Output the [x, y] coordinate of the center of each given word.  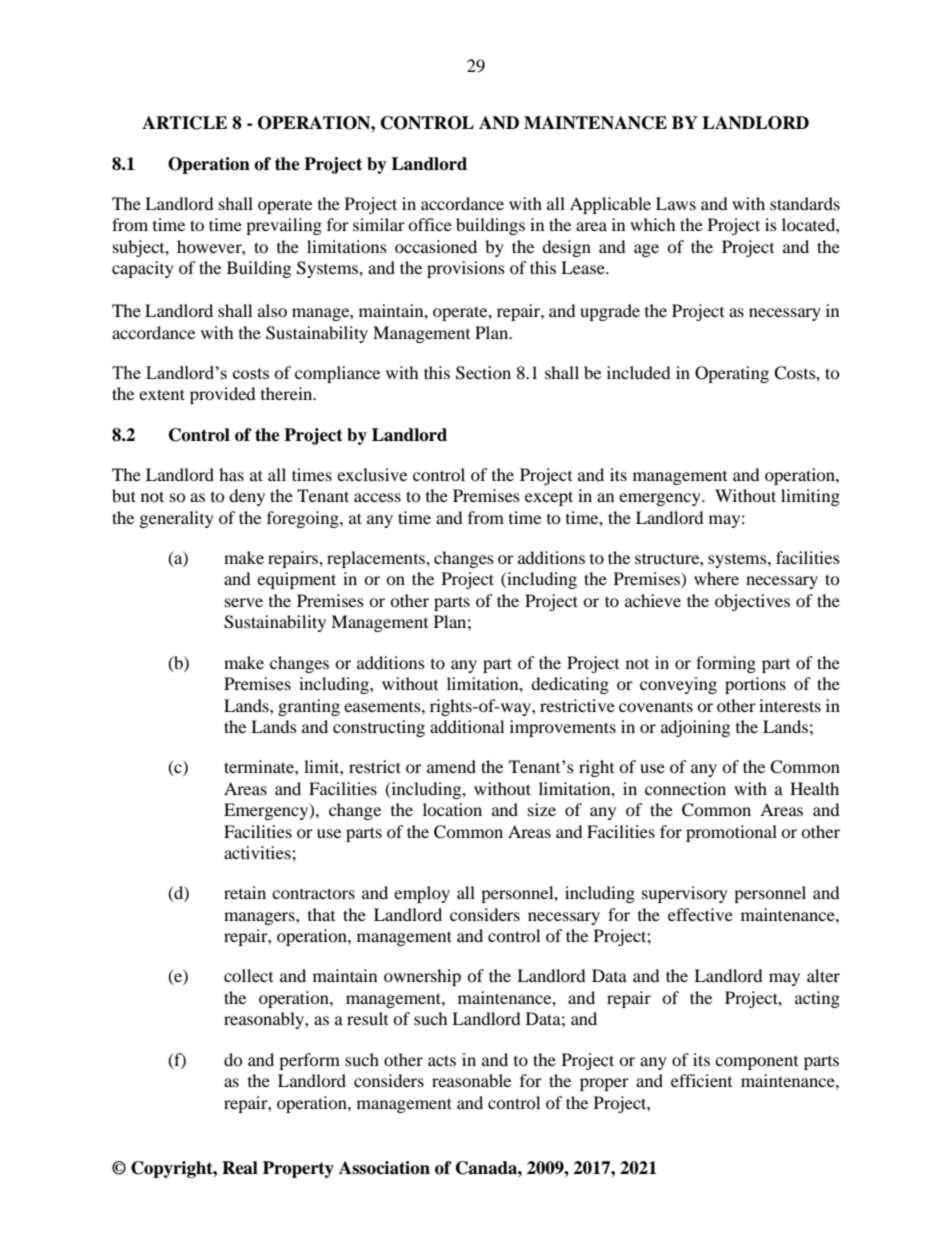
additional [467, 726]
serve [244, 602]
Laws [676, 203]
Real [240, 1168]
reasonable [471, 1080]
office [430, 224]
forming [726, 664]
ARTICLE [184, 123]
